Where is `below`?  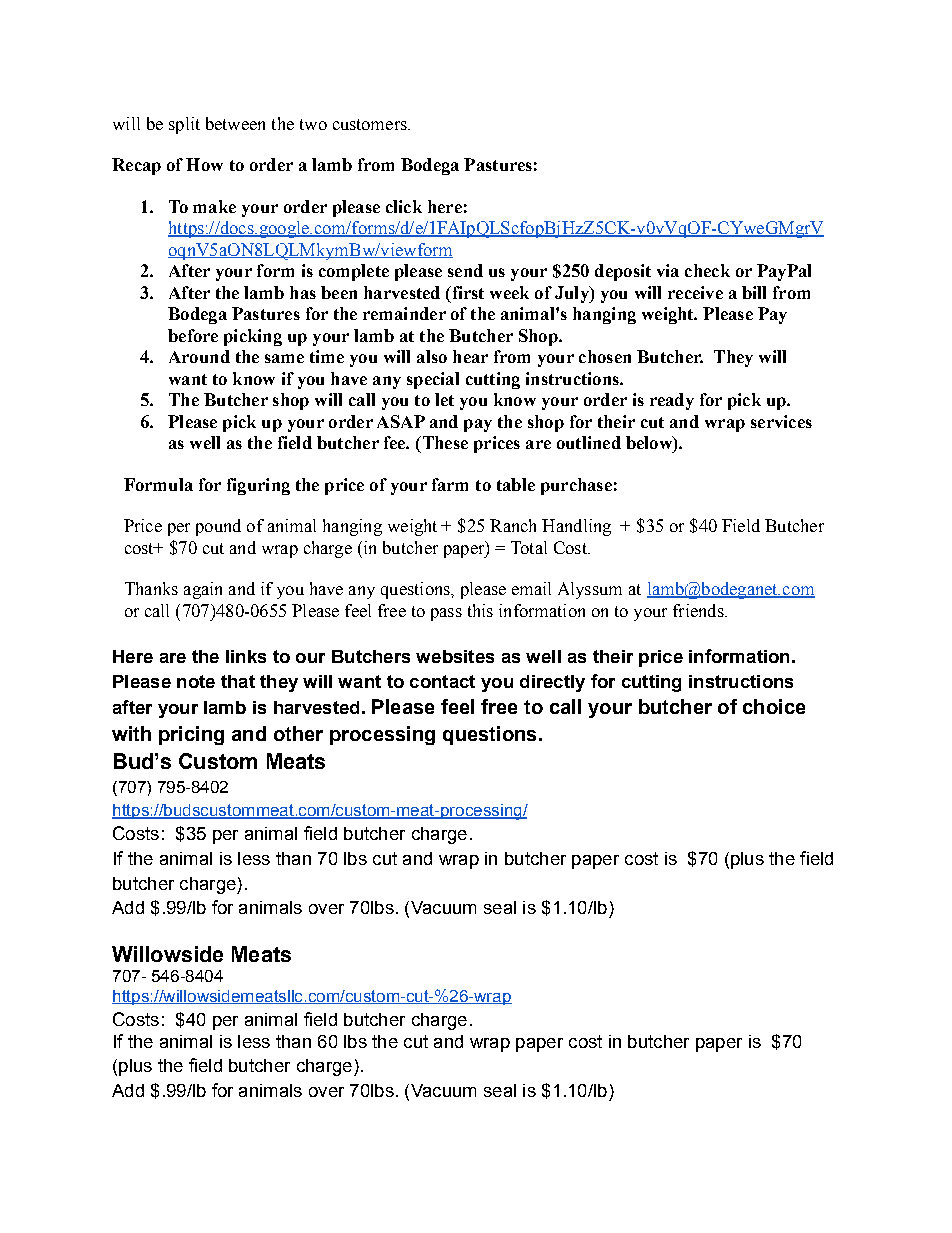 below is located at coordinates (650, 442).
